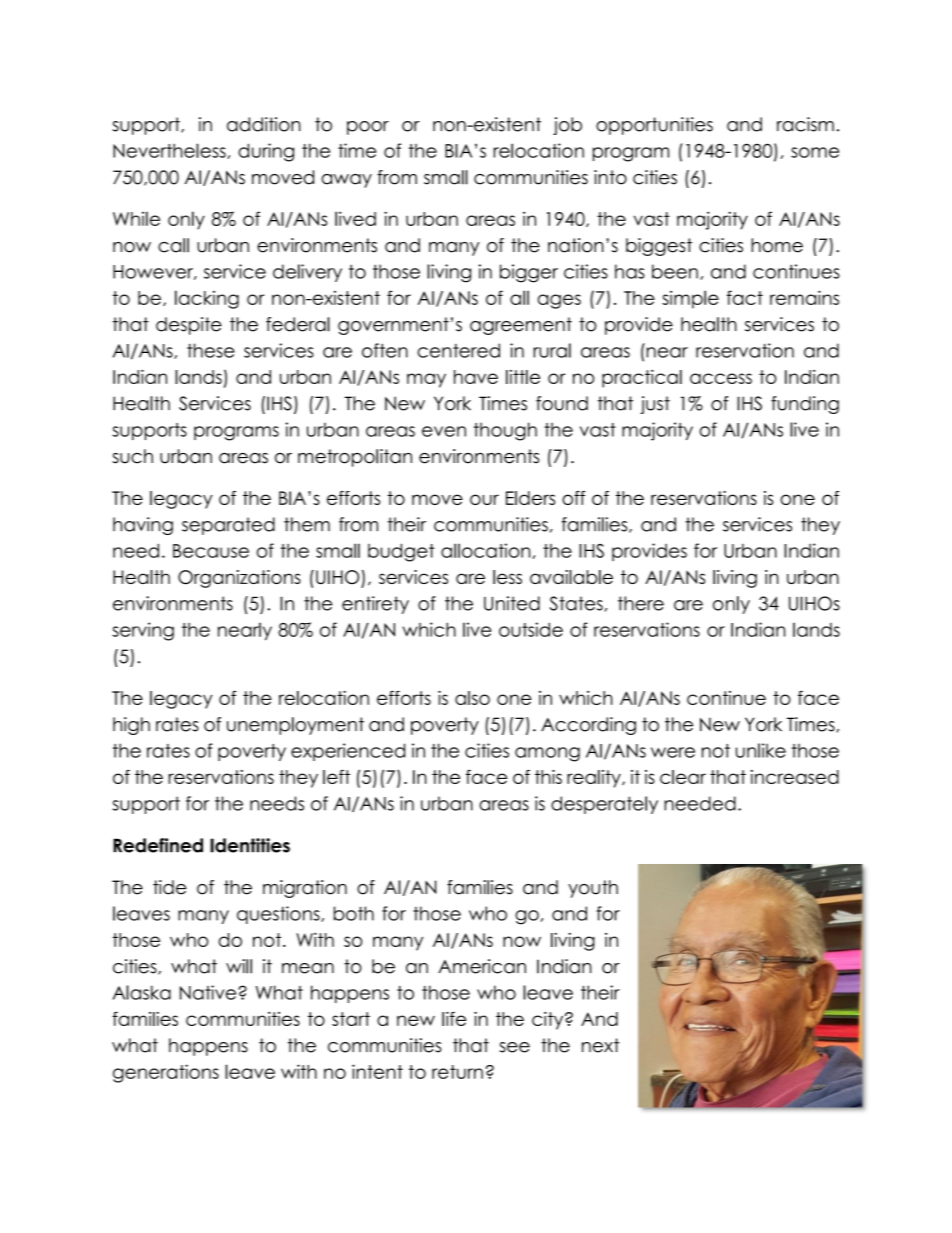 Image resolution: width=952 pixels, height=1233 pixels. What do you see at coordinates (721, 378) in the screenshot?
I see `access` at bounding box center [721, 378].
